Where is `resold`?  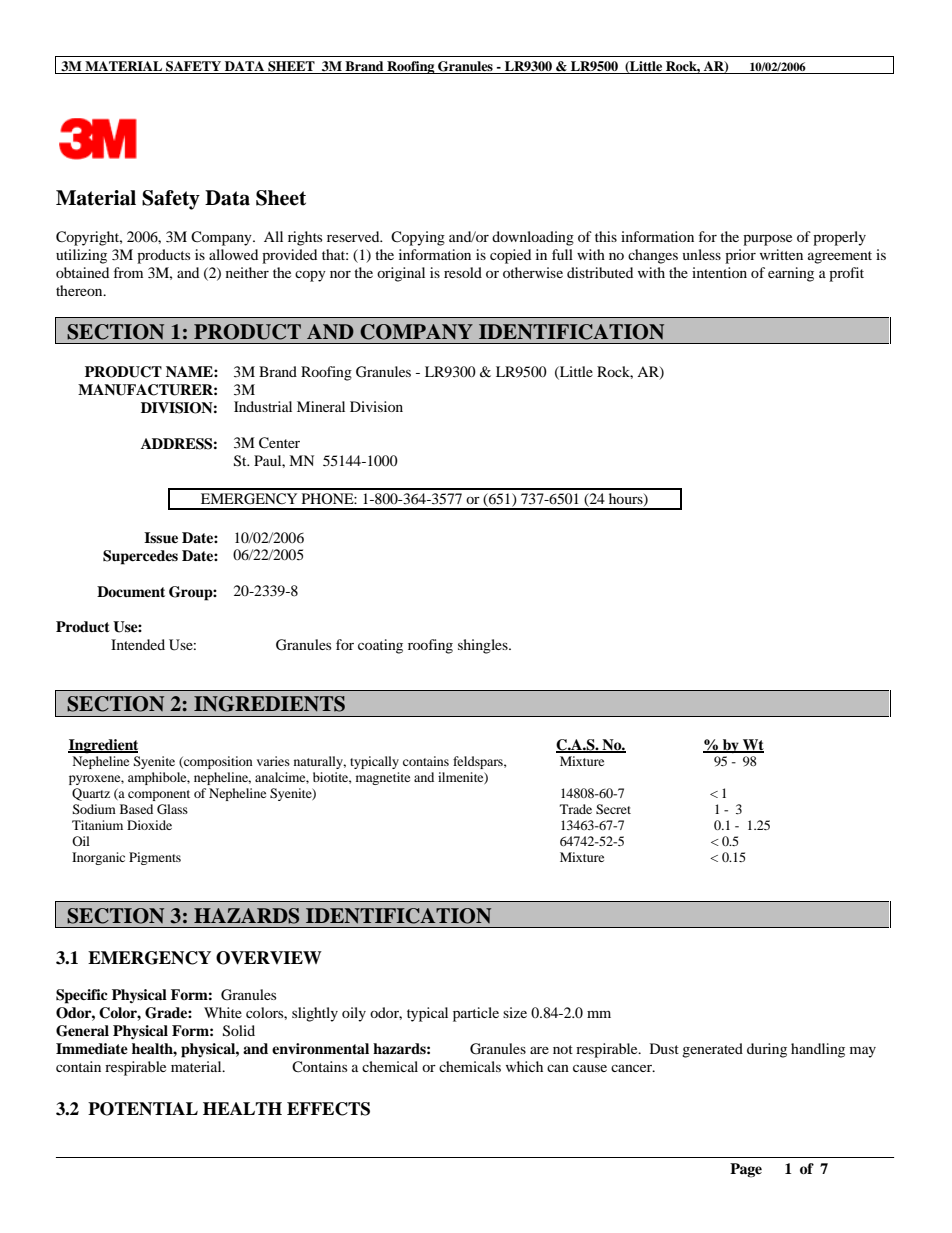 resold is located at coordinates (463, 272).
